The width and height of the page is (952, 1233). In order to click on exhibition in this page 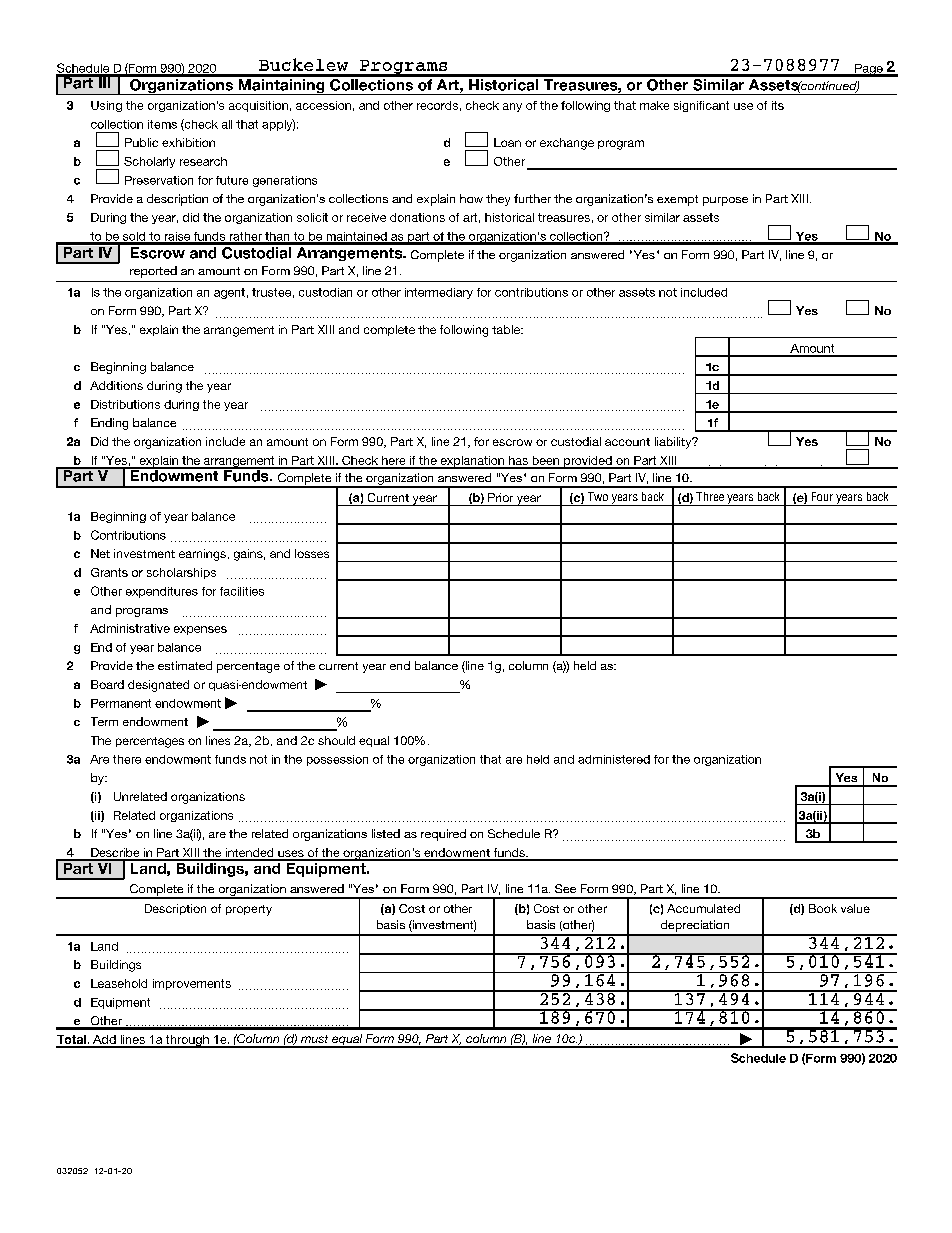, I will do `click(188, 142)`.
